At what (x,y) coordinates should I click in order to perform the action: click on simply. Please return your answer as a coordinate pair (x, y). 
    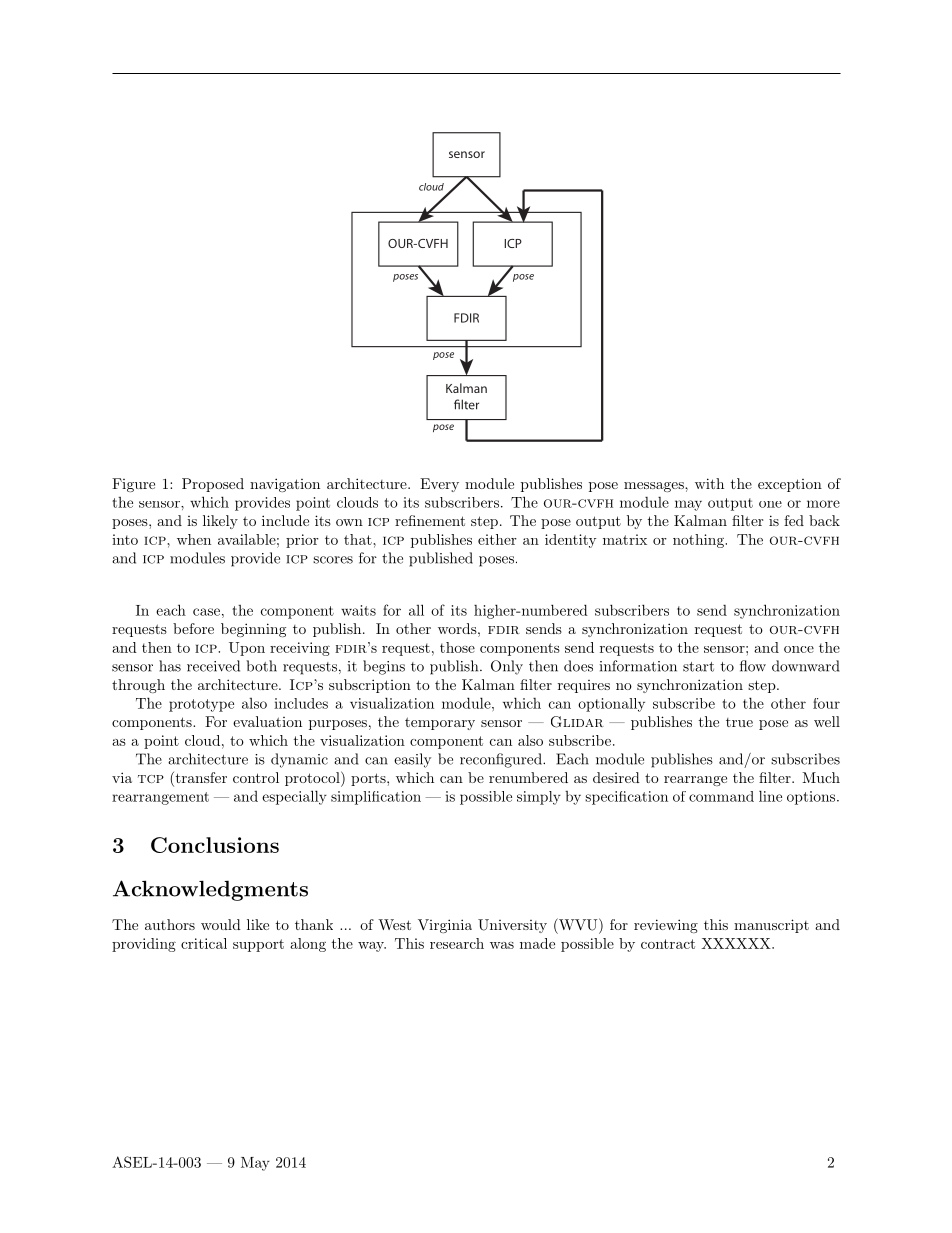
    Looking at the image, I should click on (539, 798).
